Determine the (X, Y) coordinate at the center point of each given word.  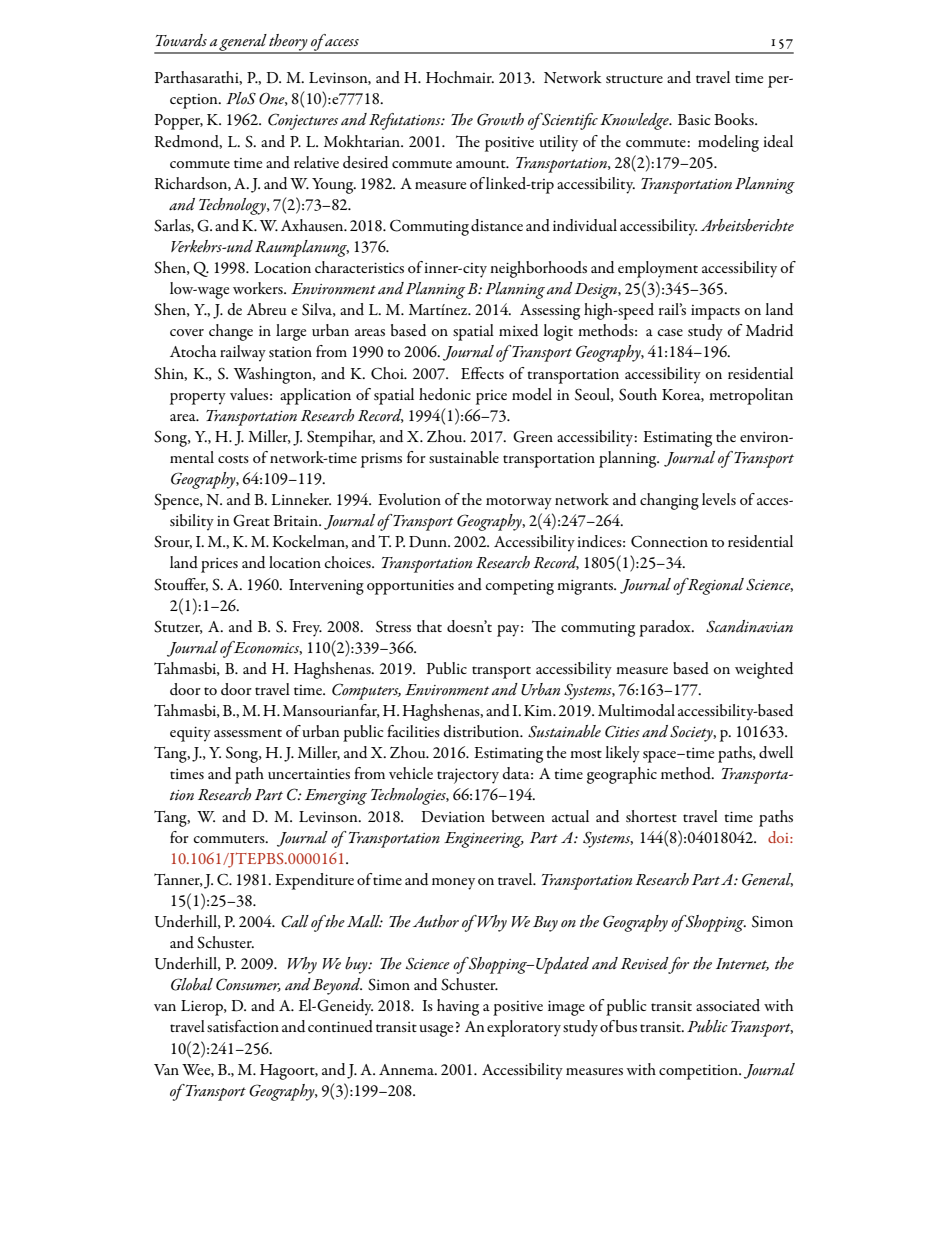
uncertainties (309, 774)
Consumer (248, 985)
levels (719, 499)
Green (533, 436)
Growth (500, 119)
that (429, 626)
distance (497, 225)
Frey (307, 629)
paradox (666, 628)
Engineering (484, 840)
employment (658, 269)
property (198, 398)
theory (289, 43)
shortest (651, 816)
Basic (694, 119)
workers (259, 288)
